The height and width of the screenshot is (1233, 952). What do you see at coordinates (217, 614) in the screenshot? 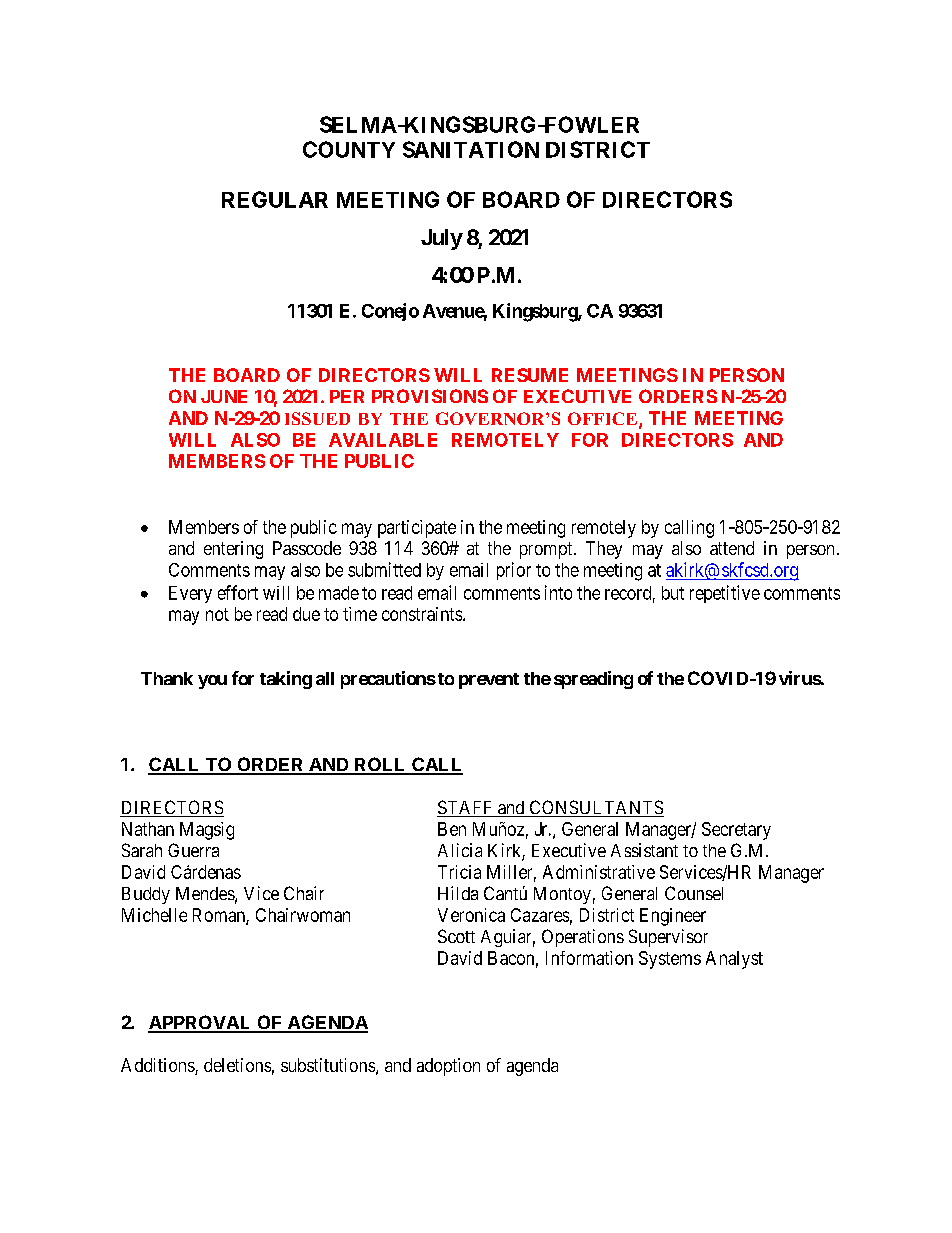
I see `not` at bounding box center [217, 614].
